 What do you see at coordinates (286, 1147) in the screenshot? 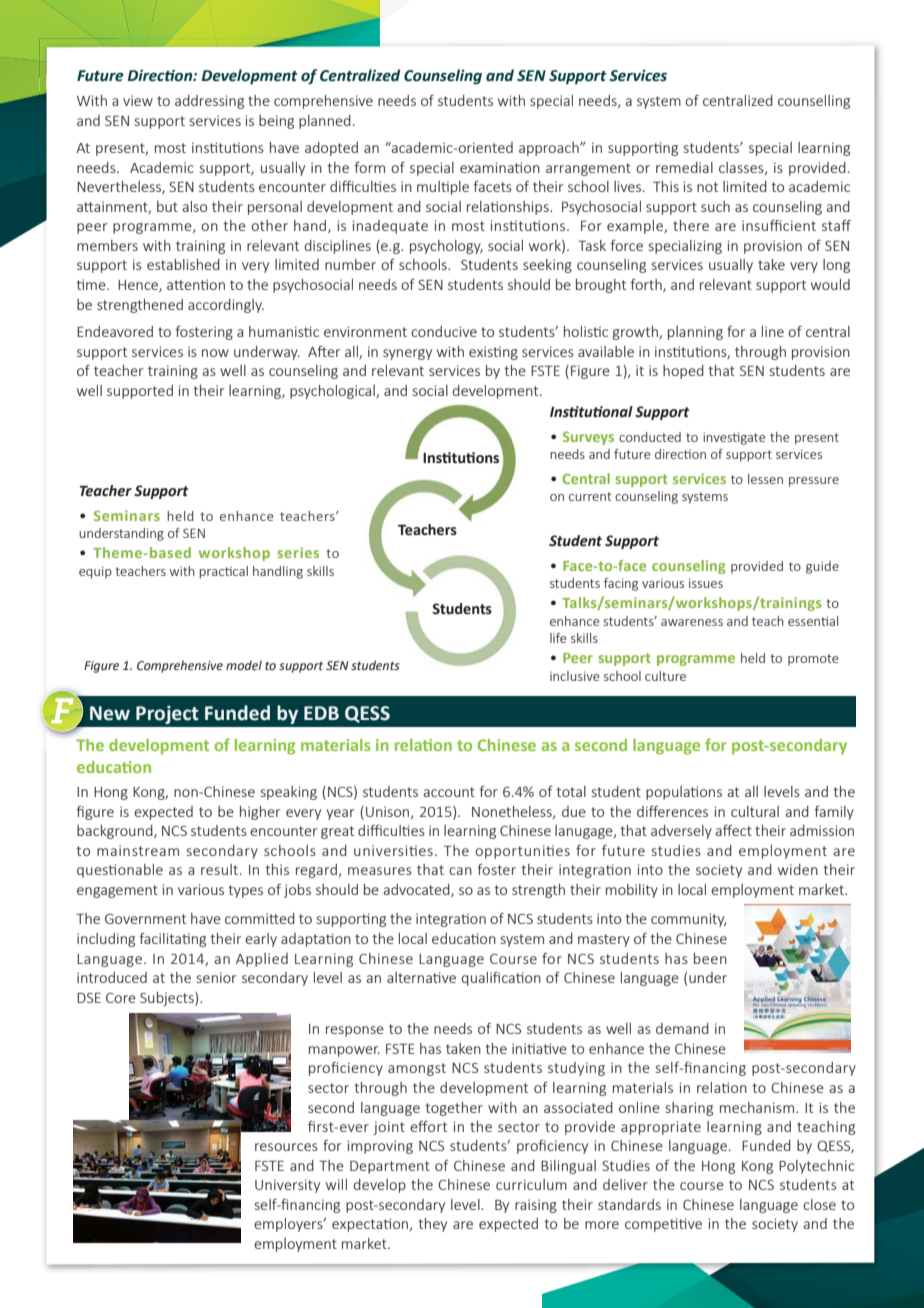
I see `resources` at bounding box center [286, 1147].
